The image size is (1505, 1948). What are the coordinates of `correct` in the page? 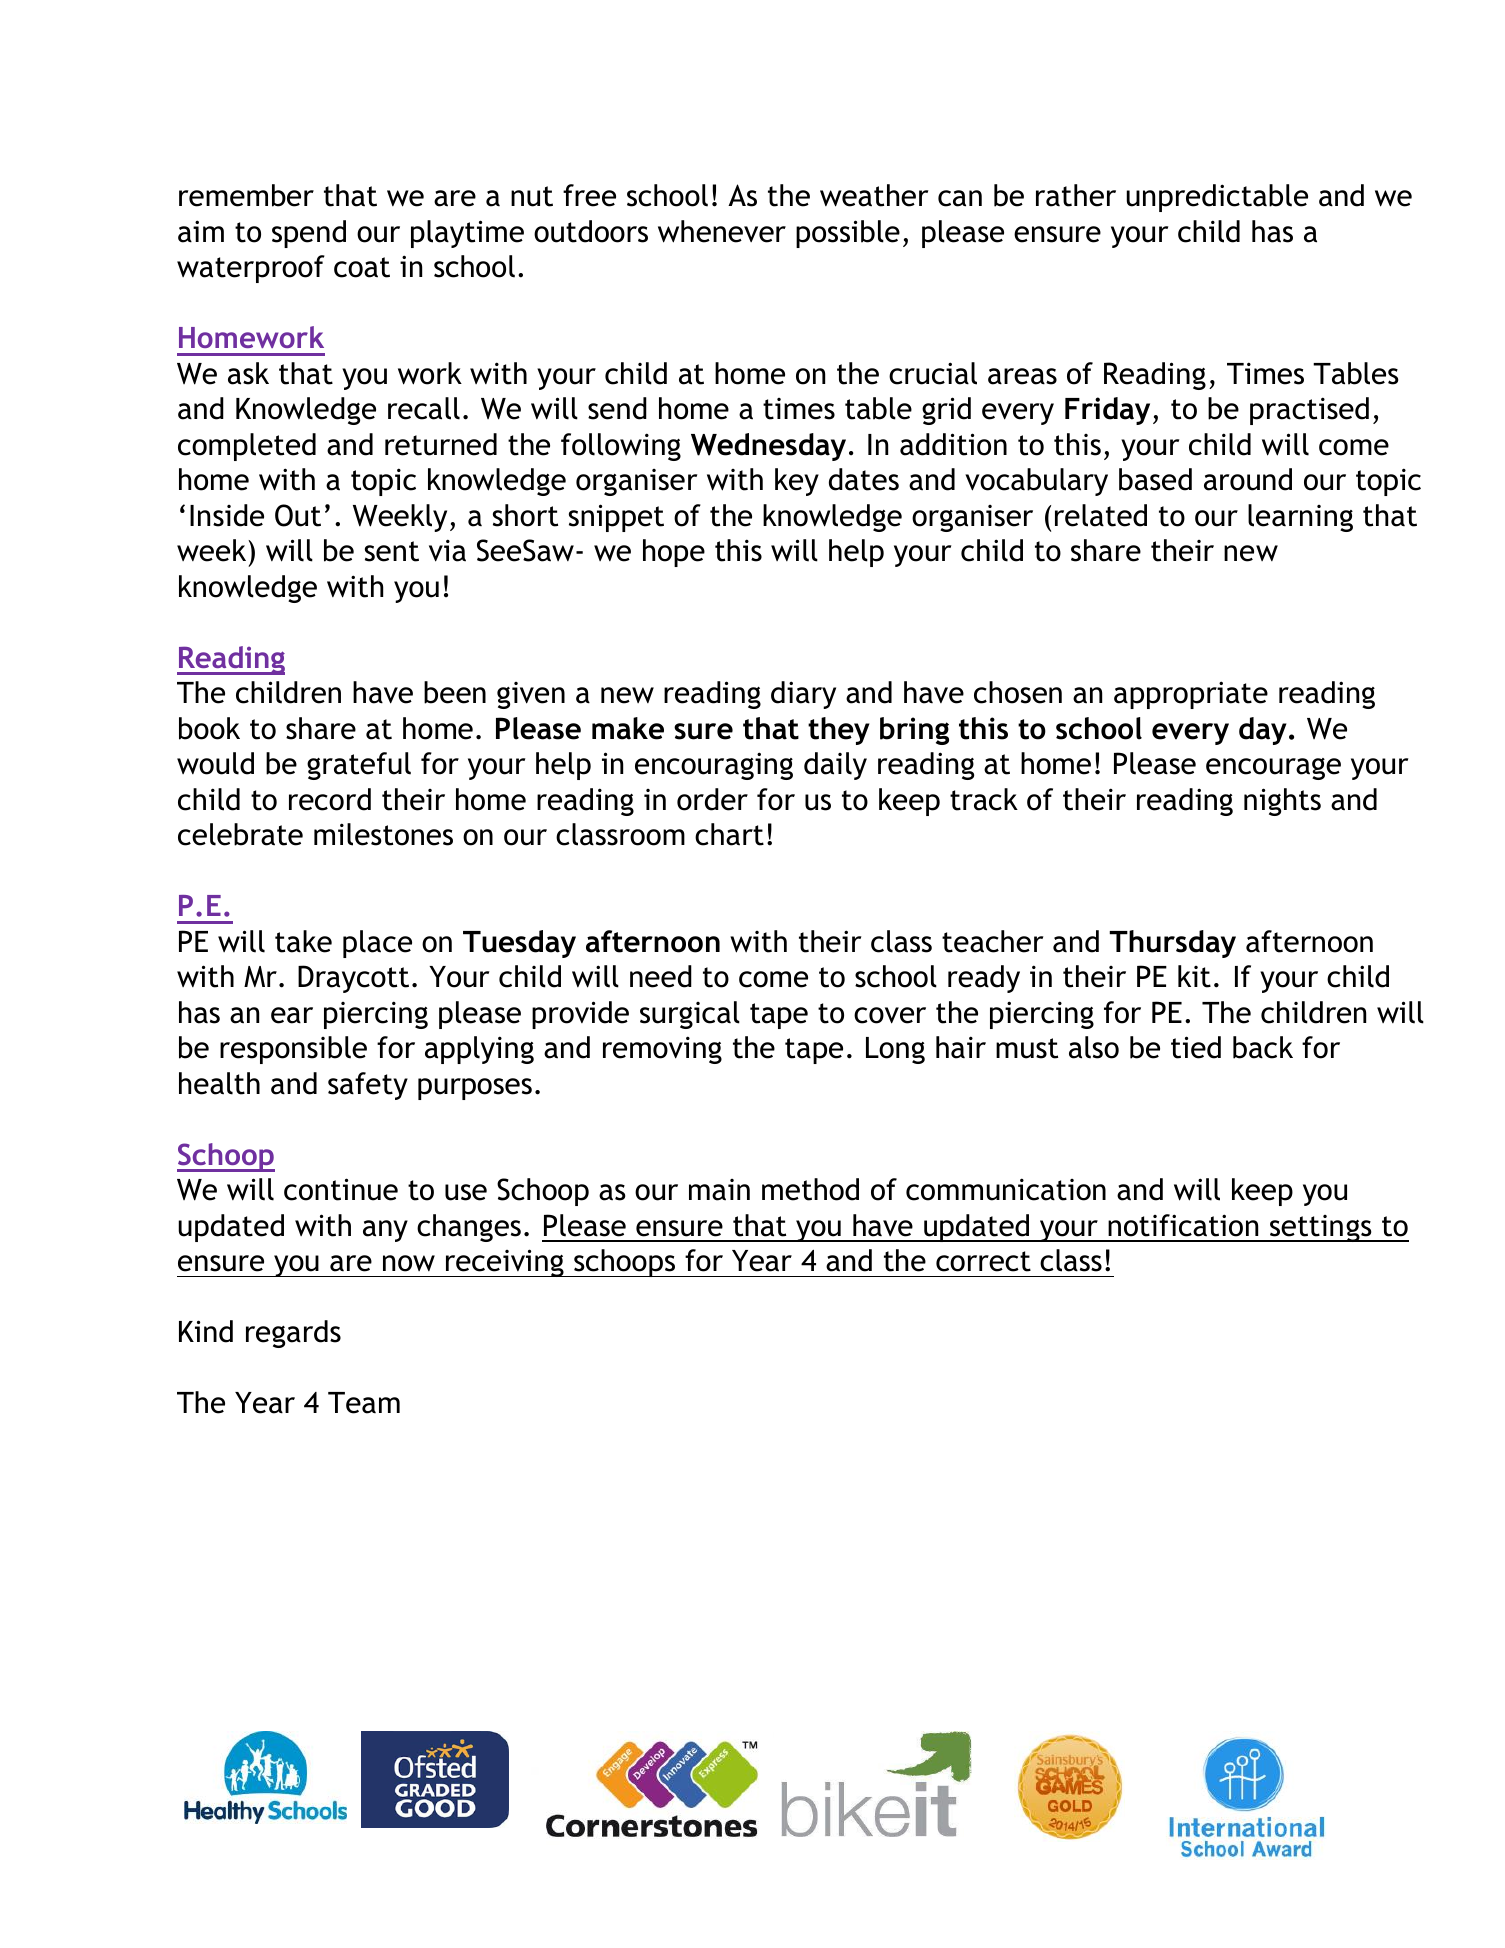 It's located at (983, 1261).
